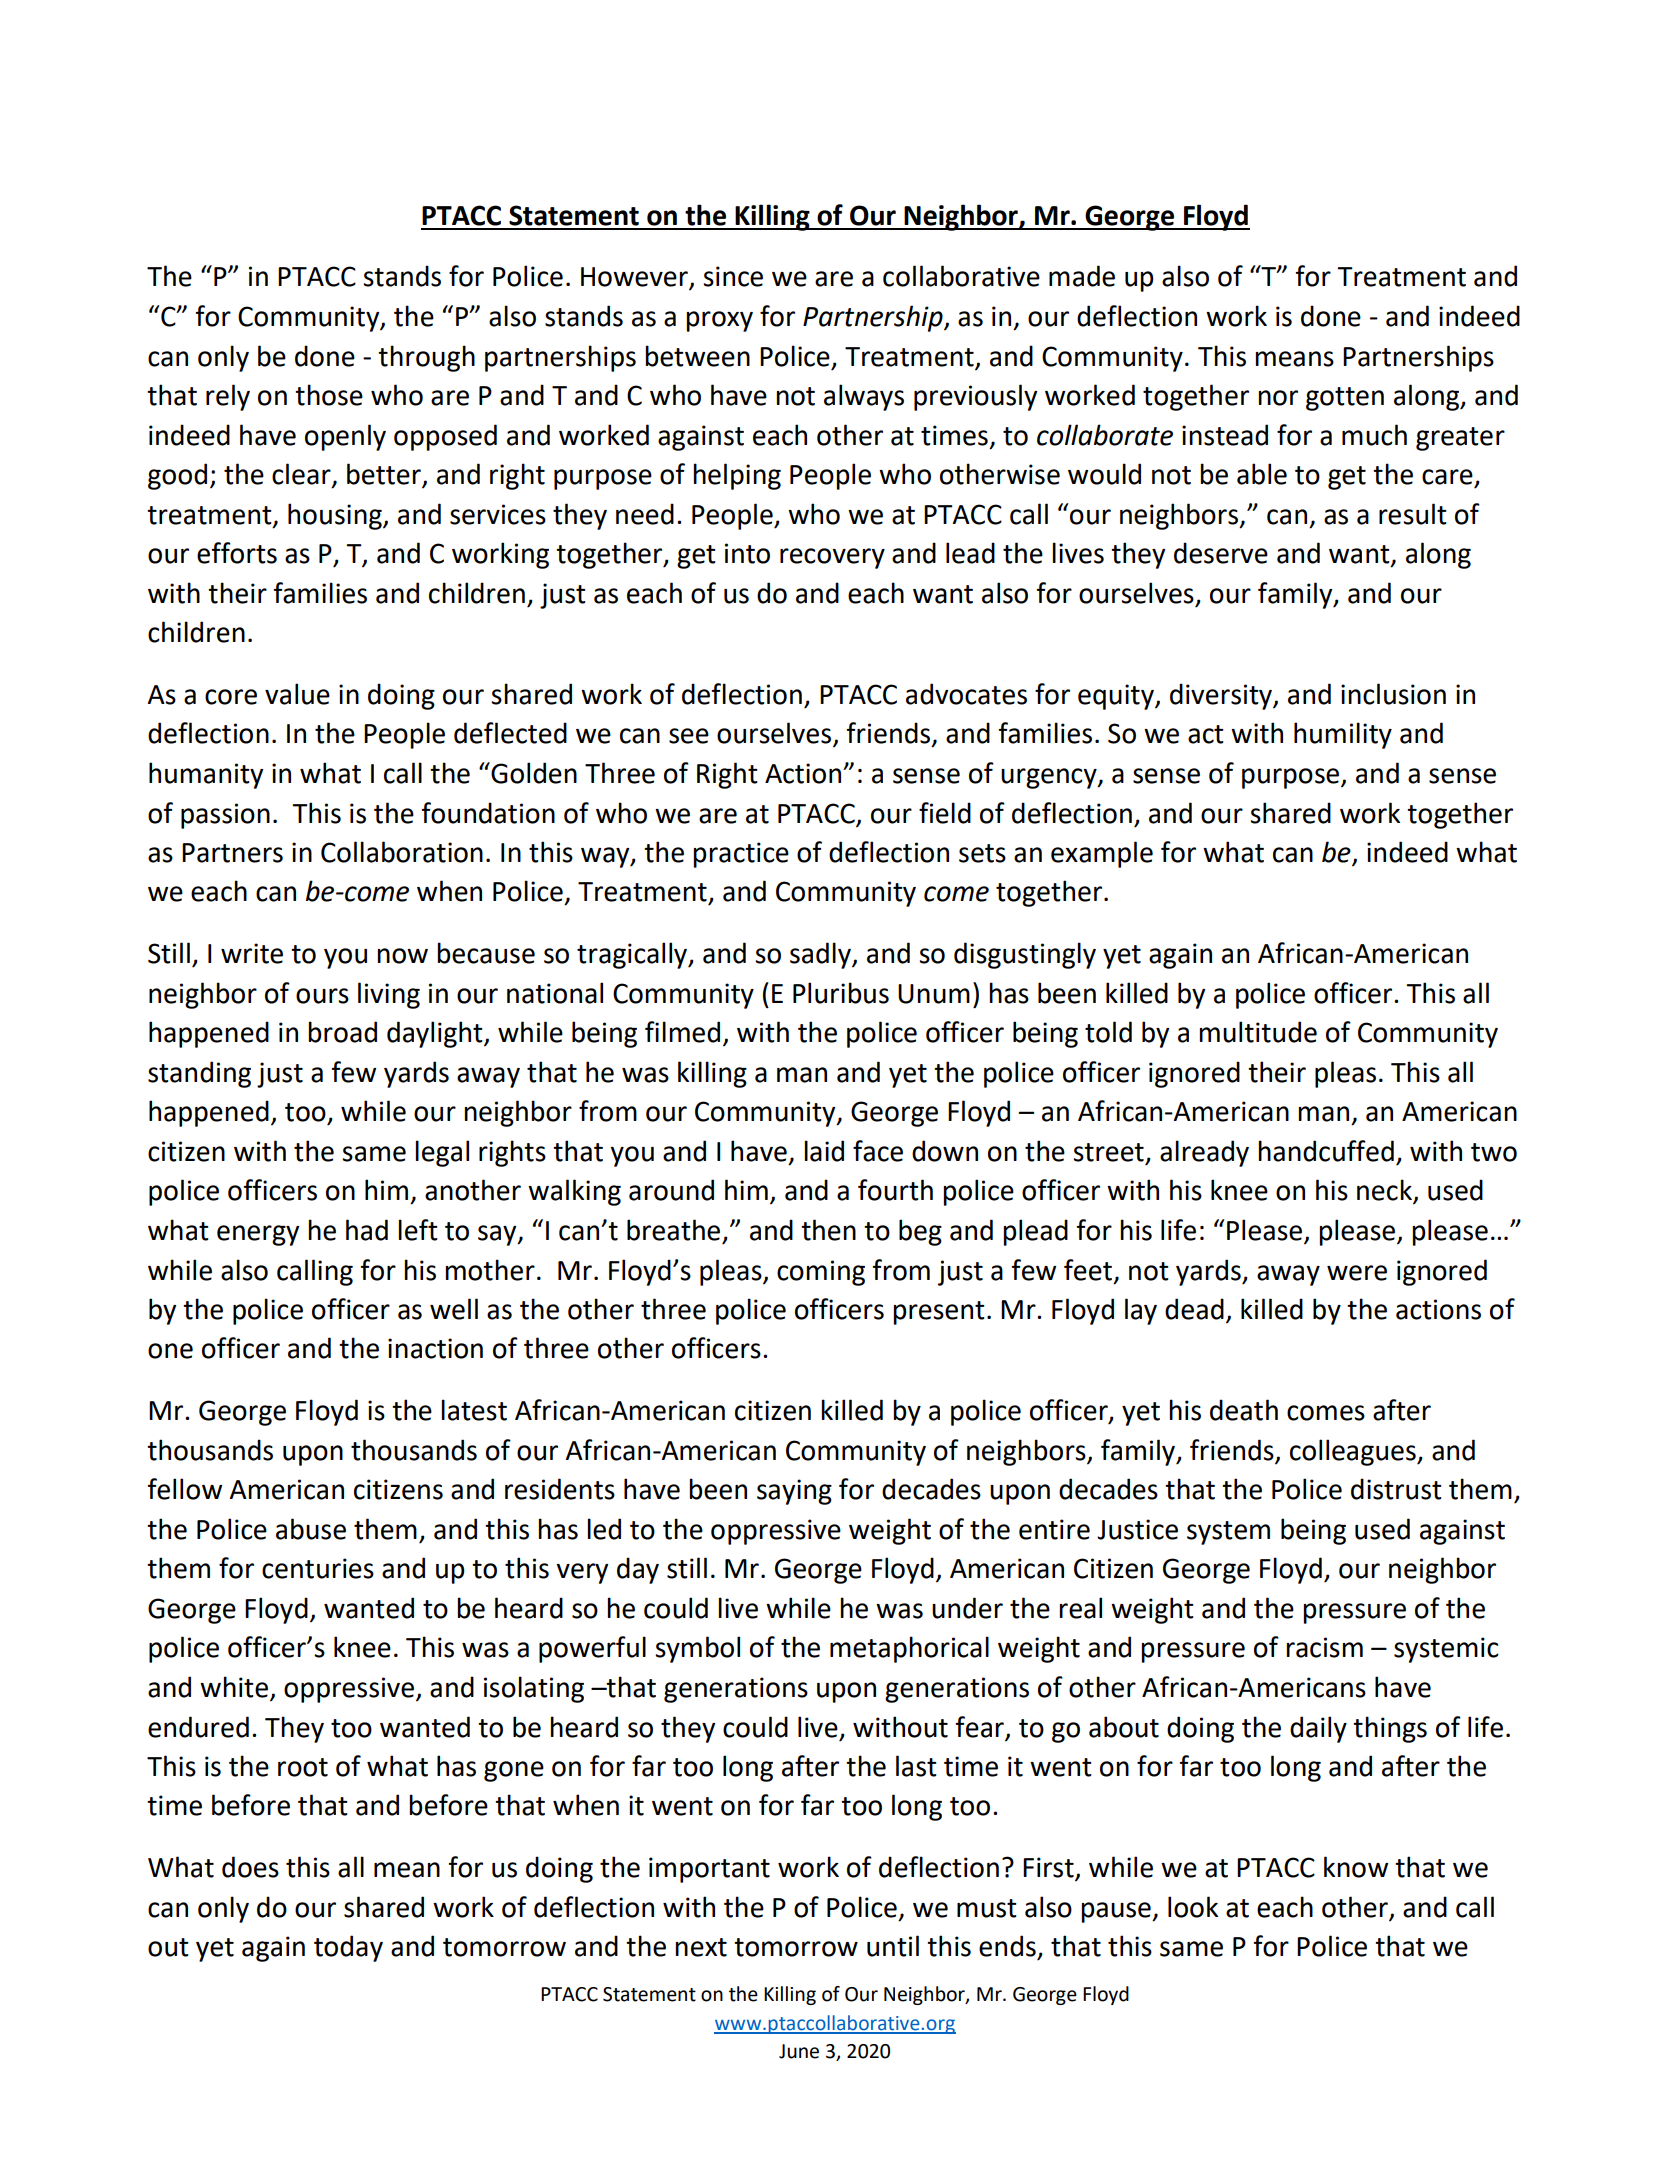 The width and height of the screenshot is (1670, 2162). Describe the element at coordinates (1345, 399) in the screenshot. I see `gotten` at that location.
